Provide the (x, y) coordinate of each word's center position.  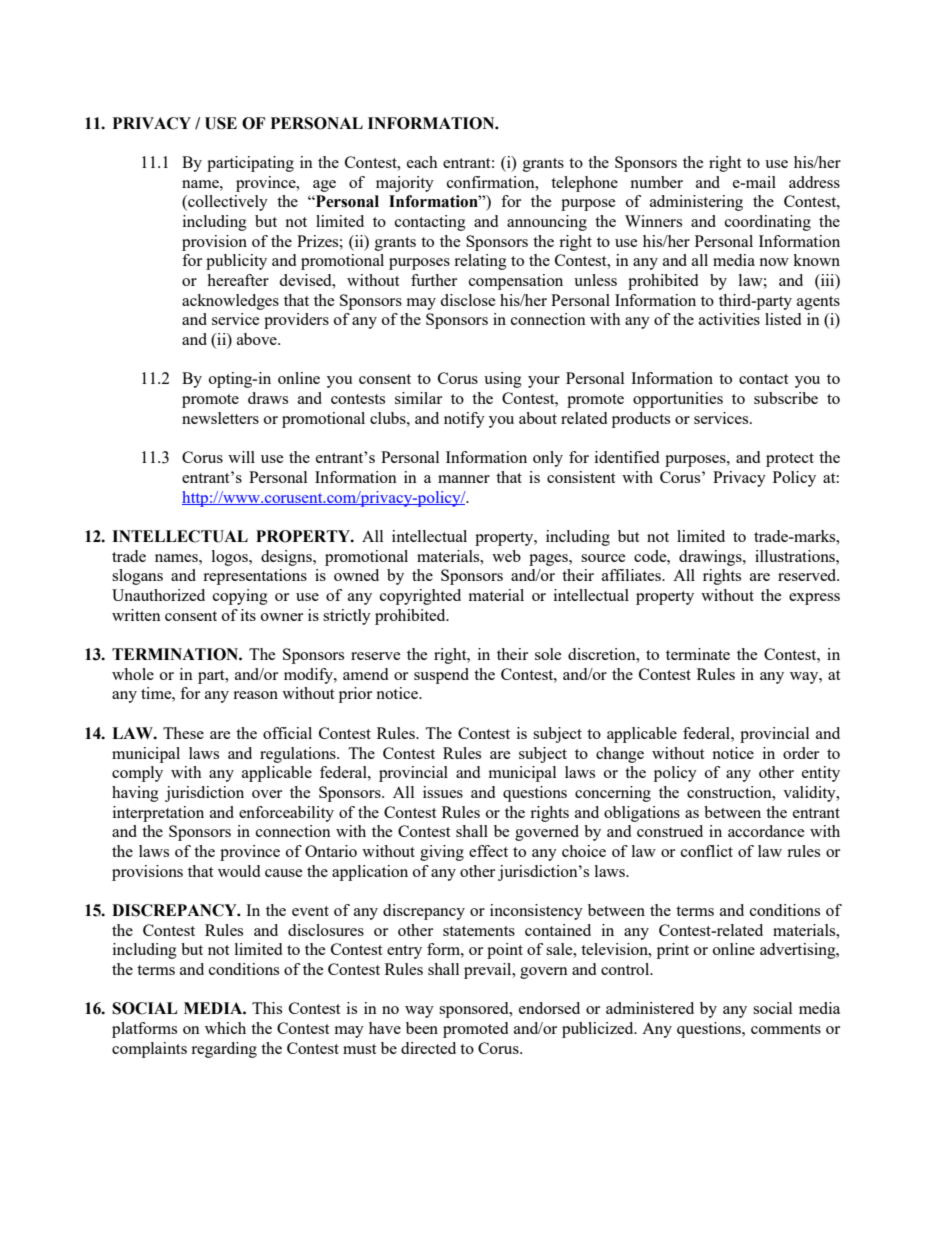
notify (464, 420)
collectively (227, 203)
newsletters (220, 418)
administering (696, 203)
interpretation (158, 814)
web (506, 556)
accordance (766, 831)
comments (786, 1029)
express (814, 599)
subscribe (786, 398)
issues (443, 792)
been (422, 1028)
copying (240, 597)
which (225, 1028)
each (422, 162)
